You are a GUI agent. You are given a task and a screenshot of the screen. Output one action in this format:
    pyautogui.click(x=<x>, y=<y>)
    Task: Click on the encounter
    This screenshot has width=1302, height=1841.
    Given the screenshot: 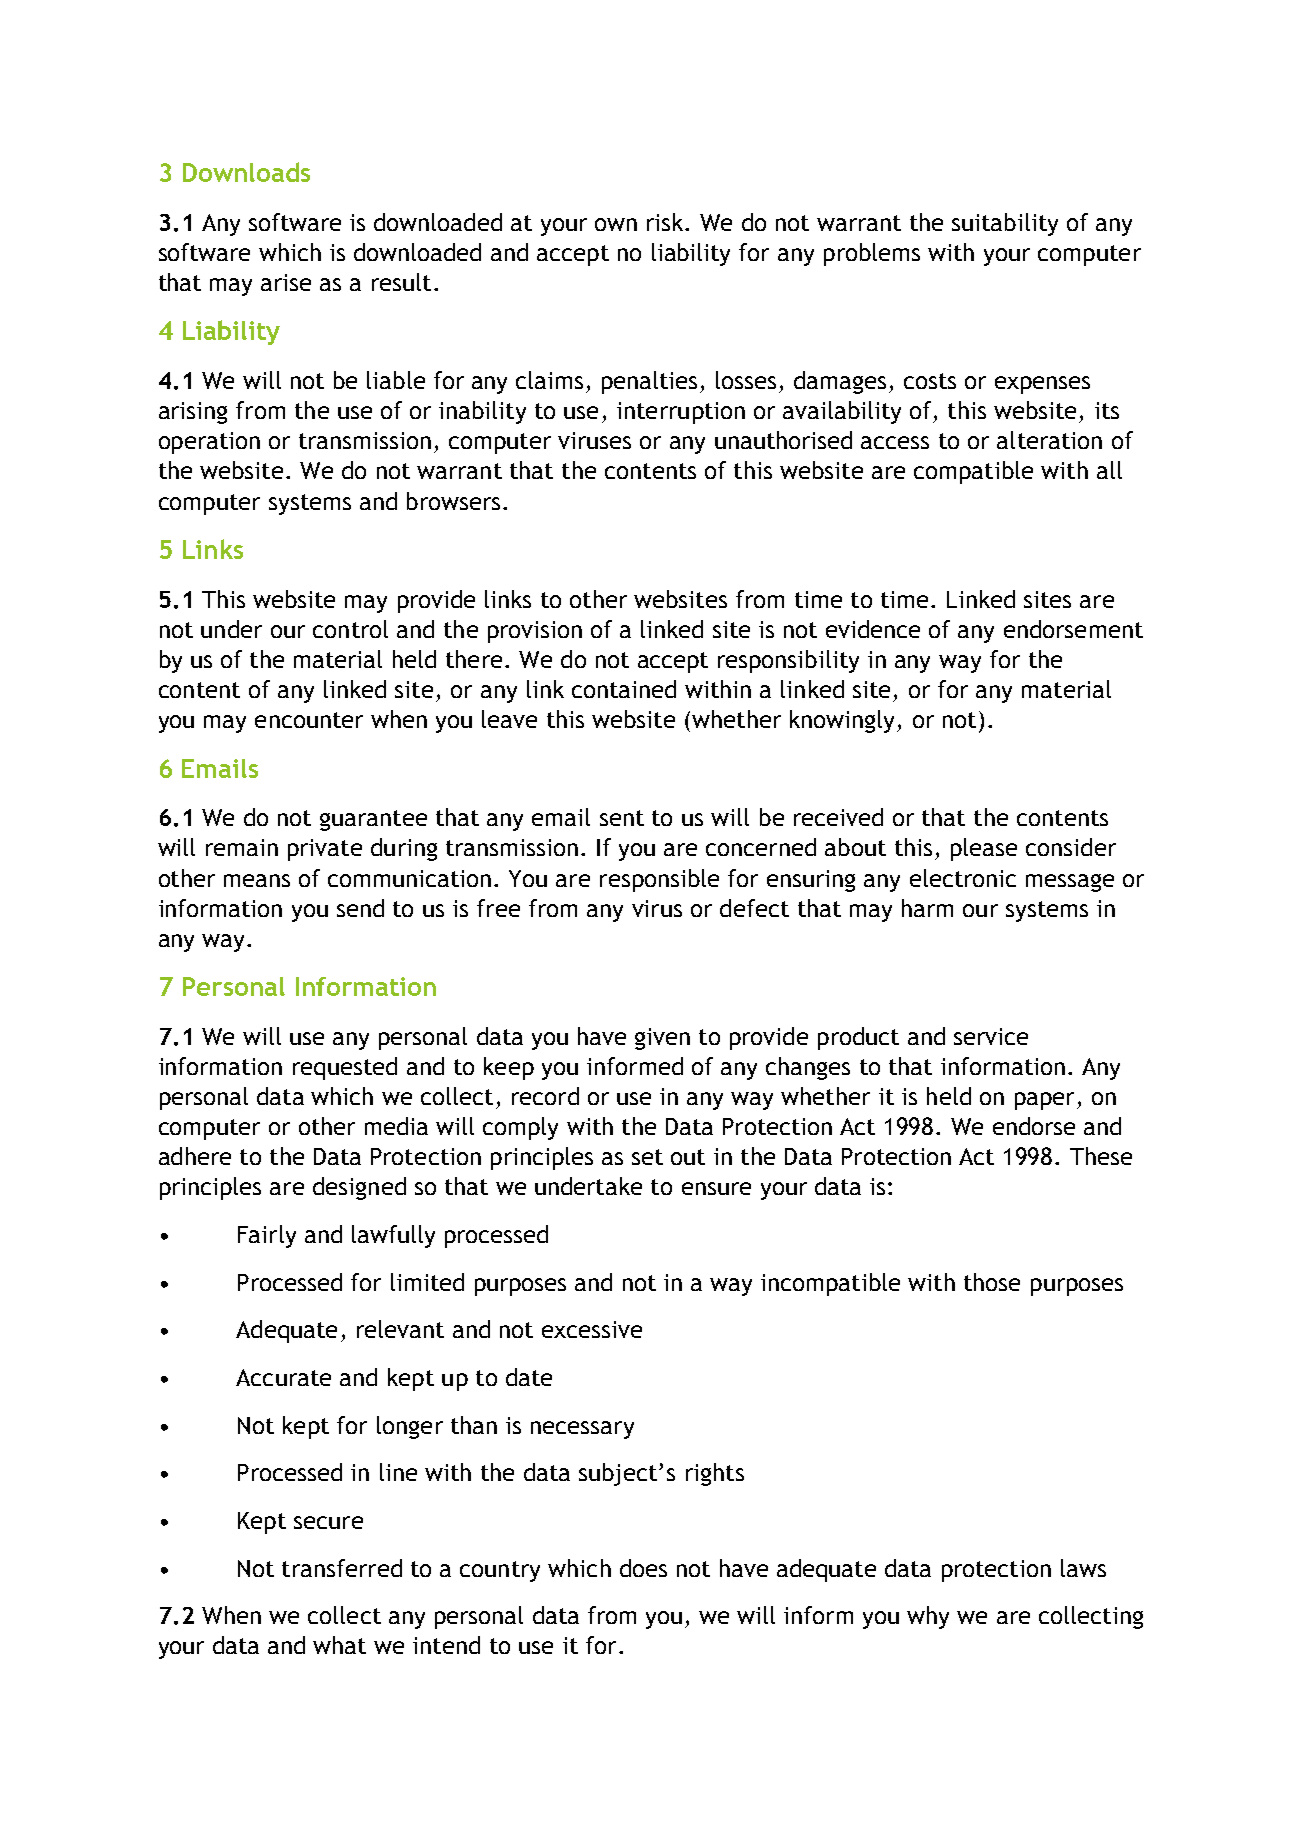 What is the action you would take?
    pyautogui.click(x=309, y=720)
